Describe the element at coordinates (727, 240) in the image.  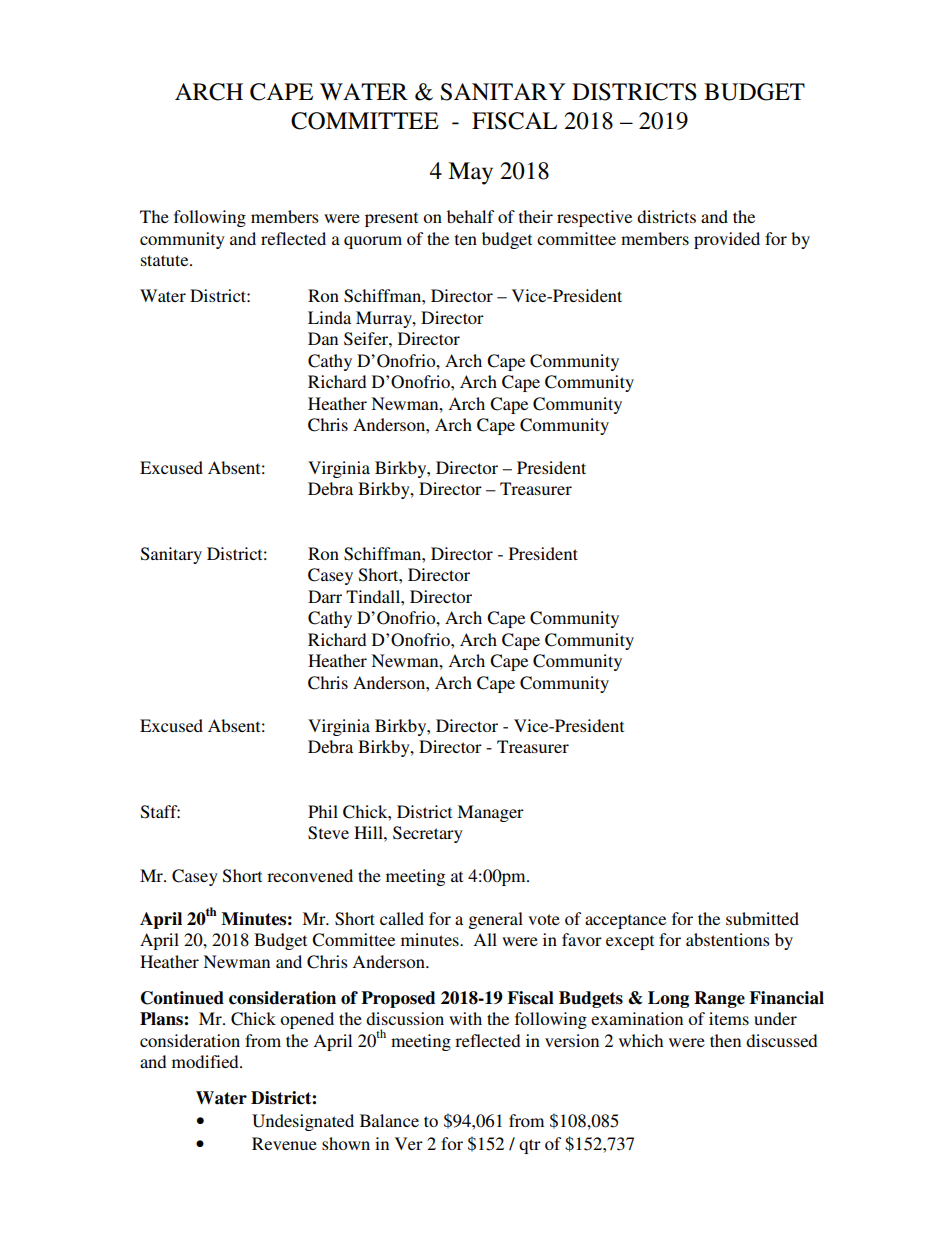
I see `provided` at that location.
